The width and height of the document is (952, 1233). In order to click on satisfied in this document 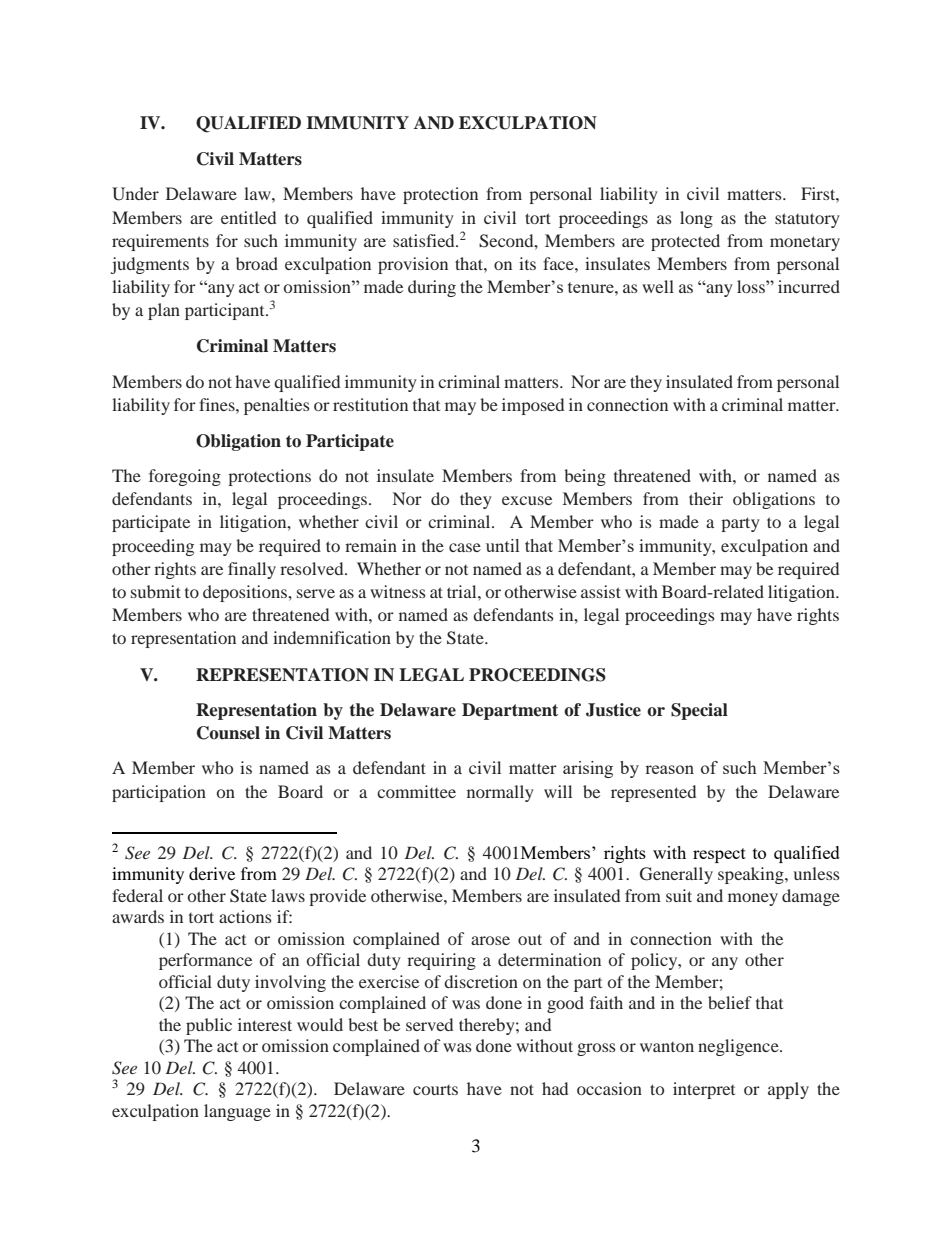, I will do `click(425, 240)`.
